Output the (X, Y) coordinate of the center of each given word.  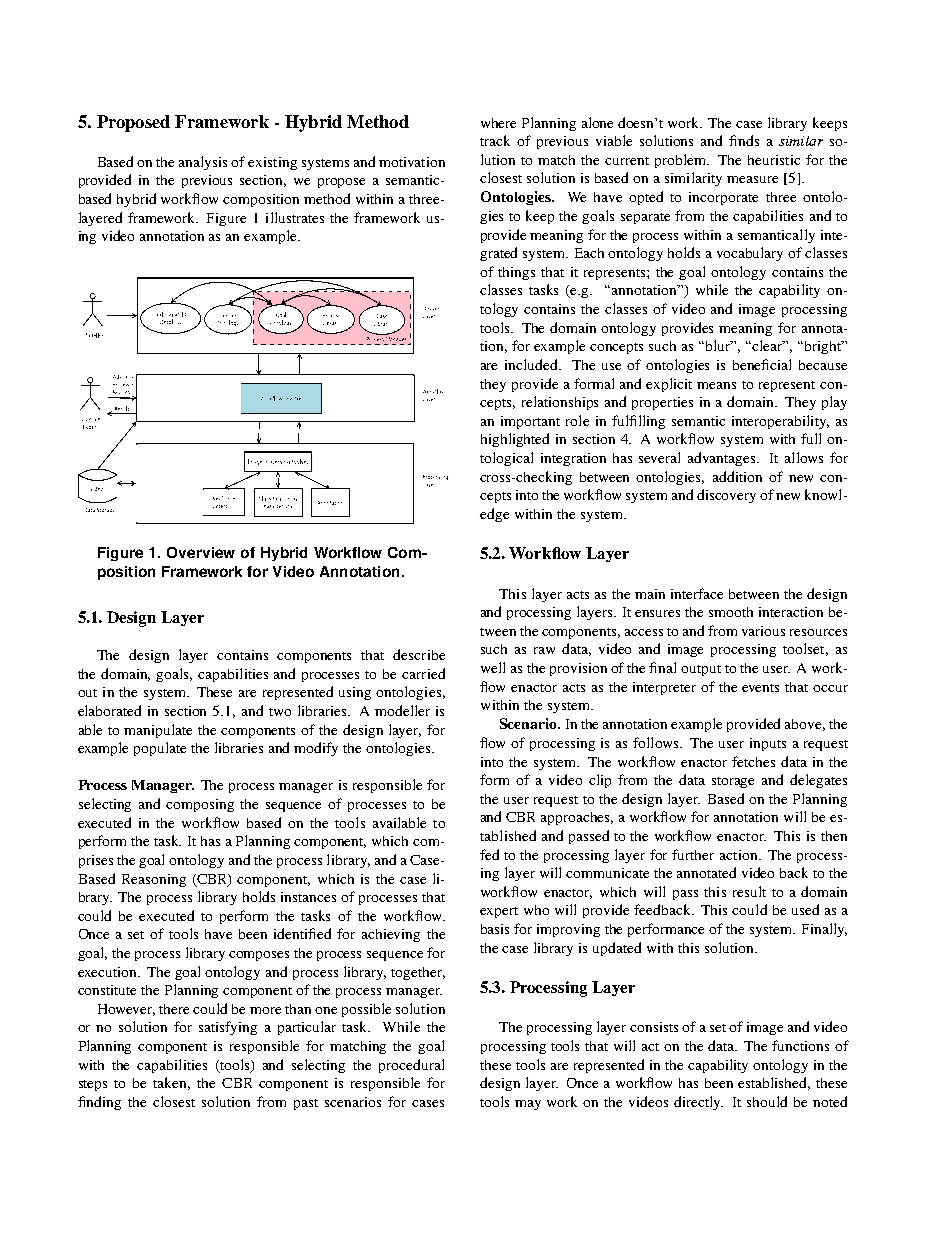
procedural (411, 1066)
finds (744, 140)
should (767, 1101)
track (495, 140)
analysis (203, 163)
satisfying (228, 1028)
